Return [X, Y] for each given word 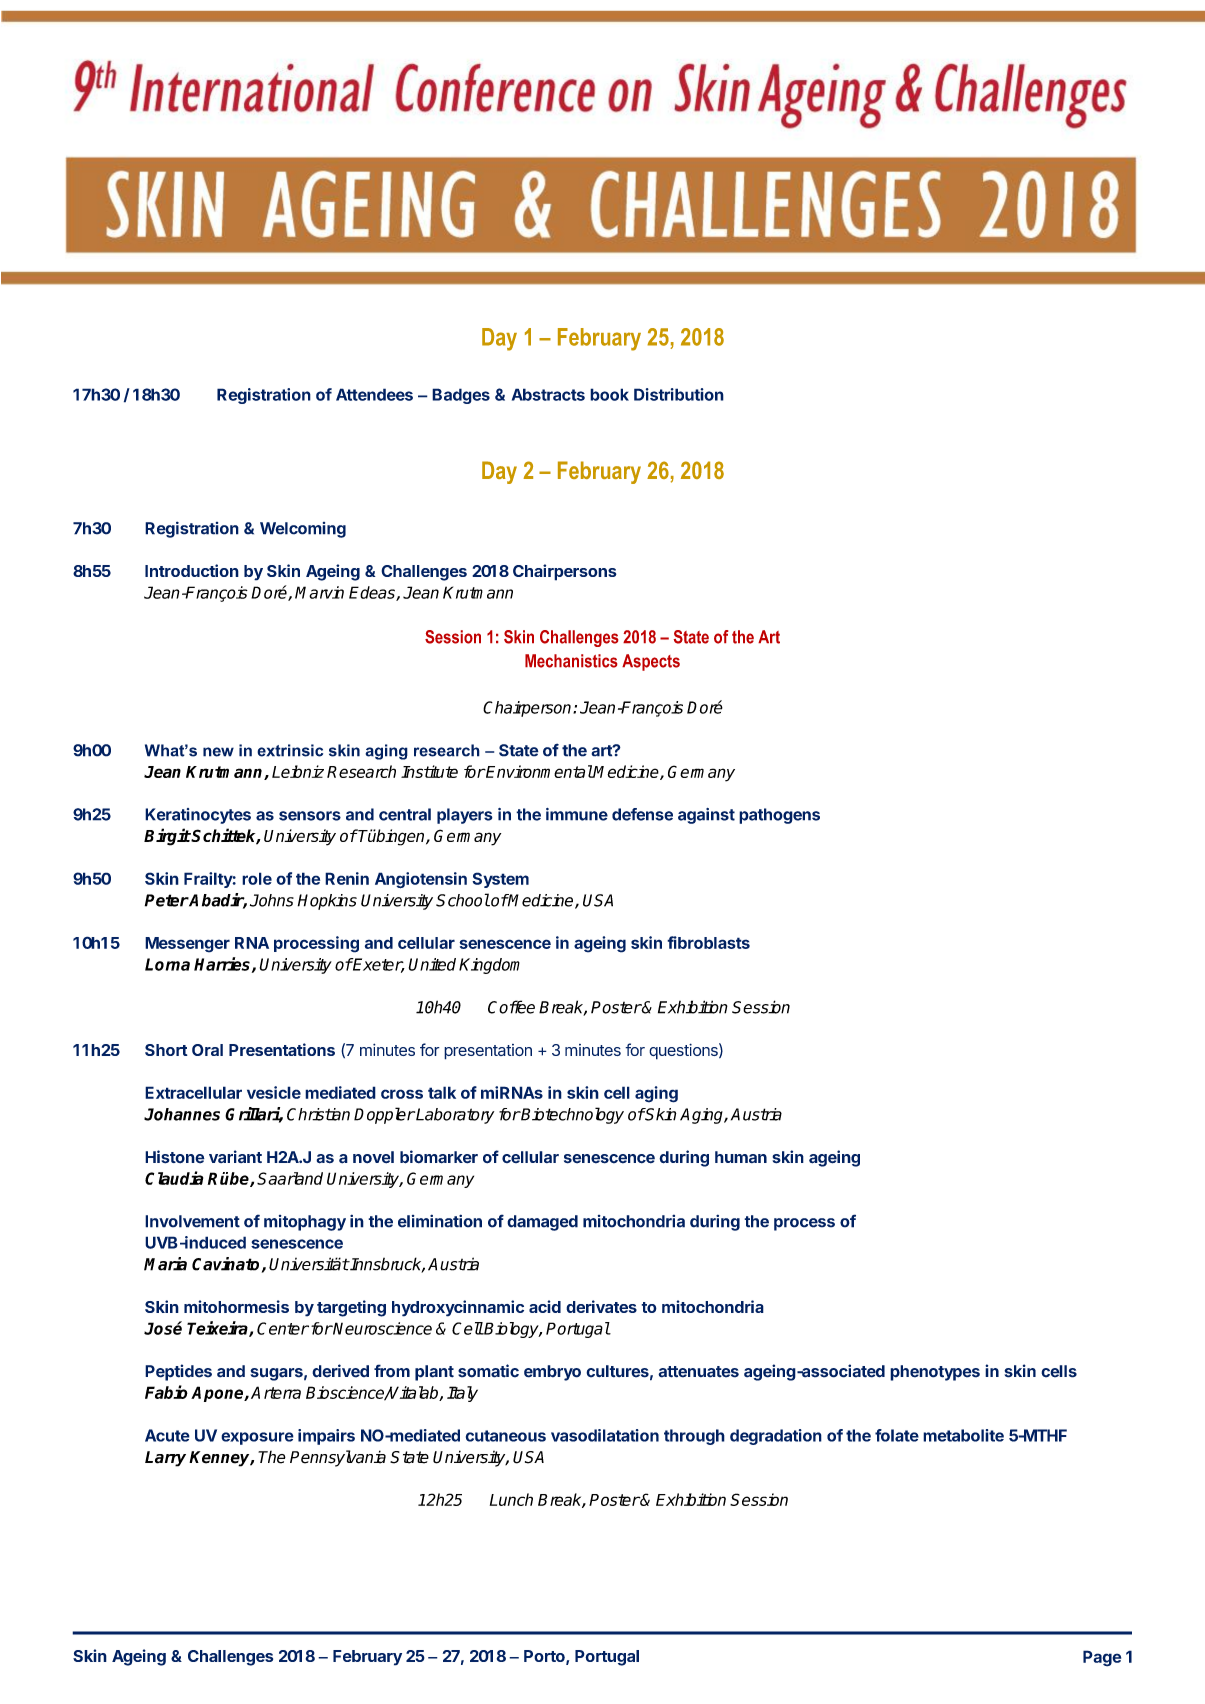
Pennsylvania [338, 1458]
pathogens [779, 816]
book [609, 394]
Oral [207, 1050]
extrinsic [290, 750]
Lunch [511, 1499]
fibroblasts [708, 942]
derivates [601, 1306]
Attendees [374, 394]
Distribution [679, 394]
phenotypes [935, 1373]
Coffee [511, 1007]
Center [283, 1328]
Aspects [651, 662]
